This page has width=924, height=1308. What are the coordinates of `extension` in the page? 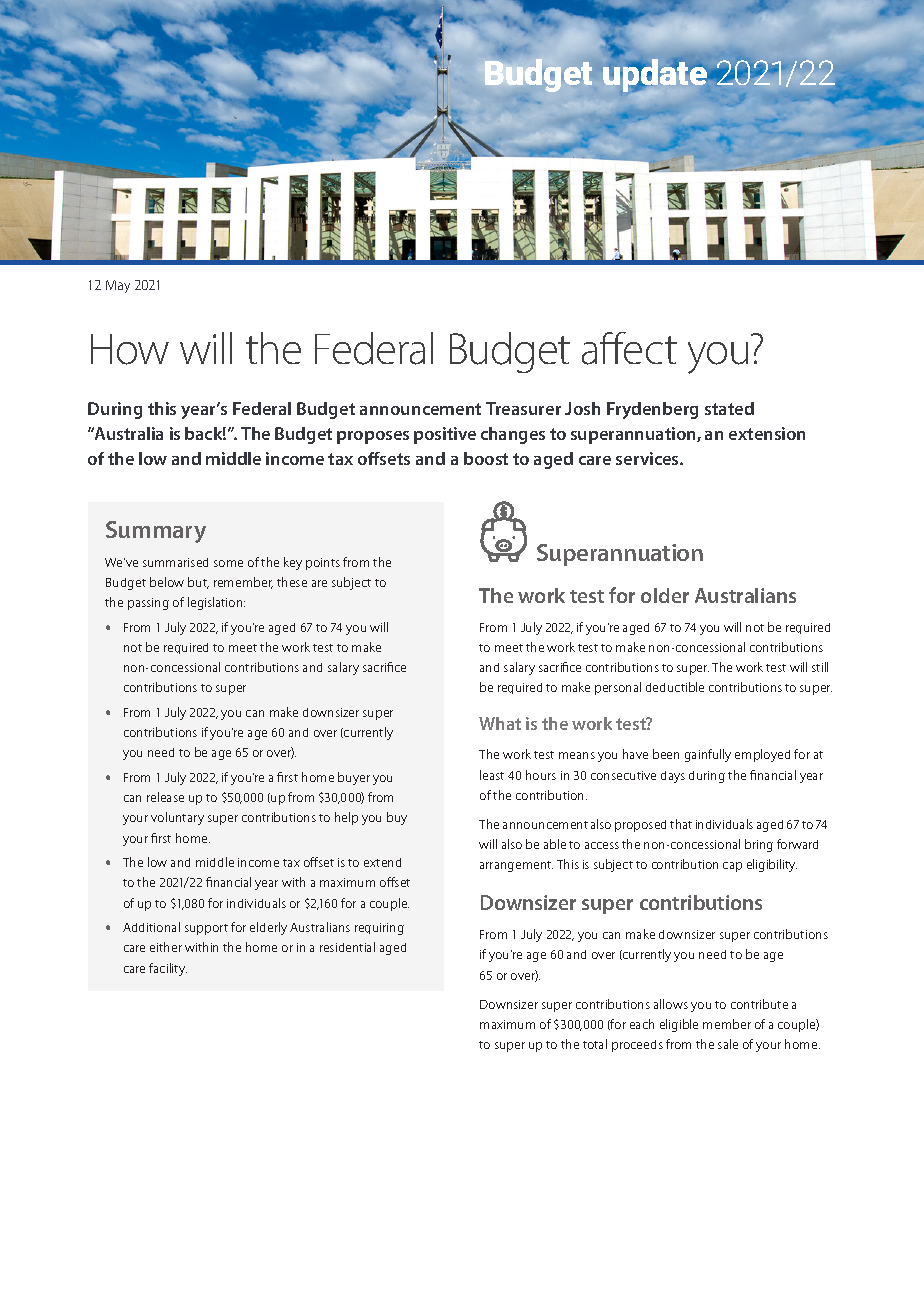 It's located at (767, 433).
